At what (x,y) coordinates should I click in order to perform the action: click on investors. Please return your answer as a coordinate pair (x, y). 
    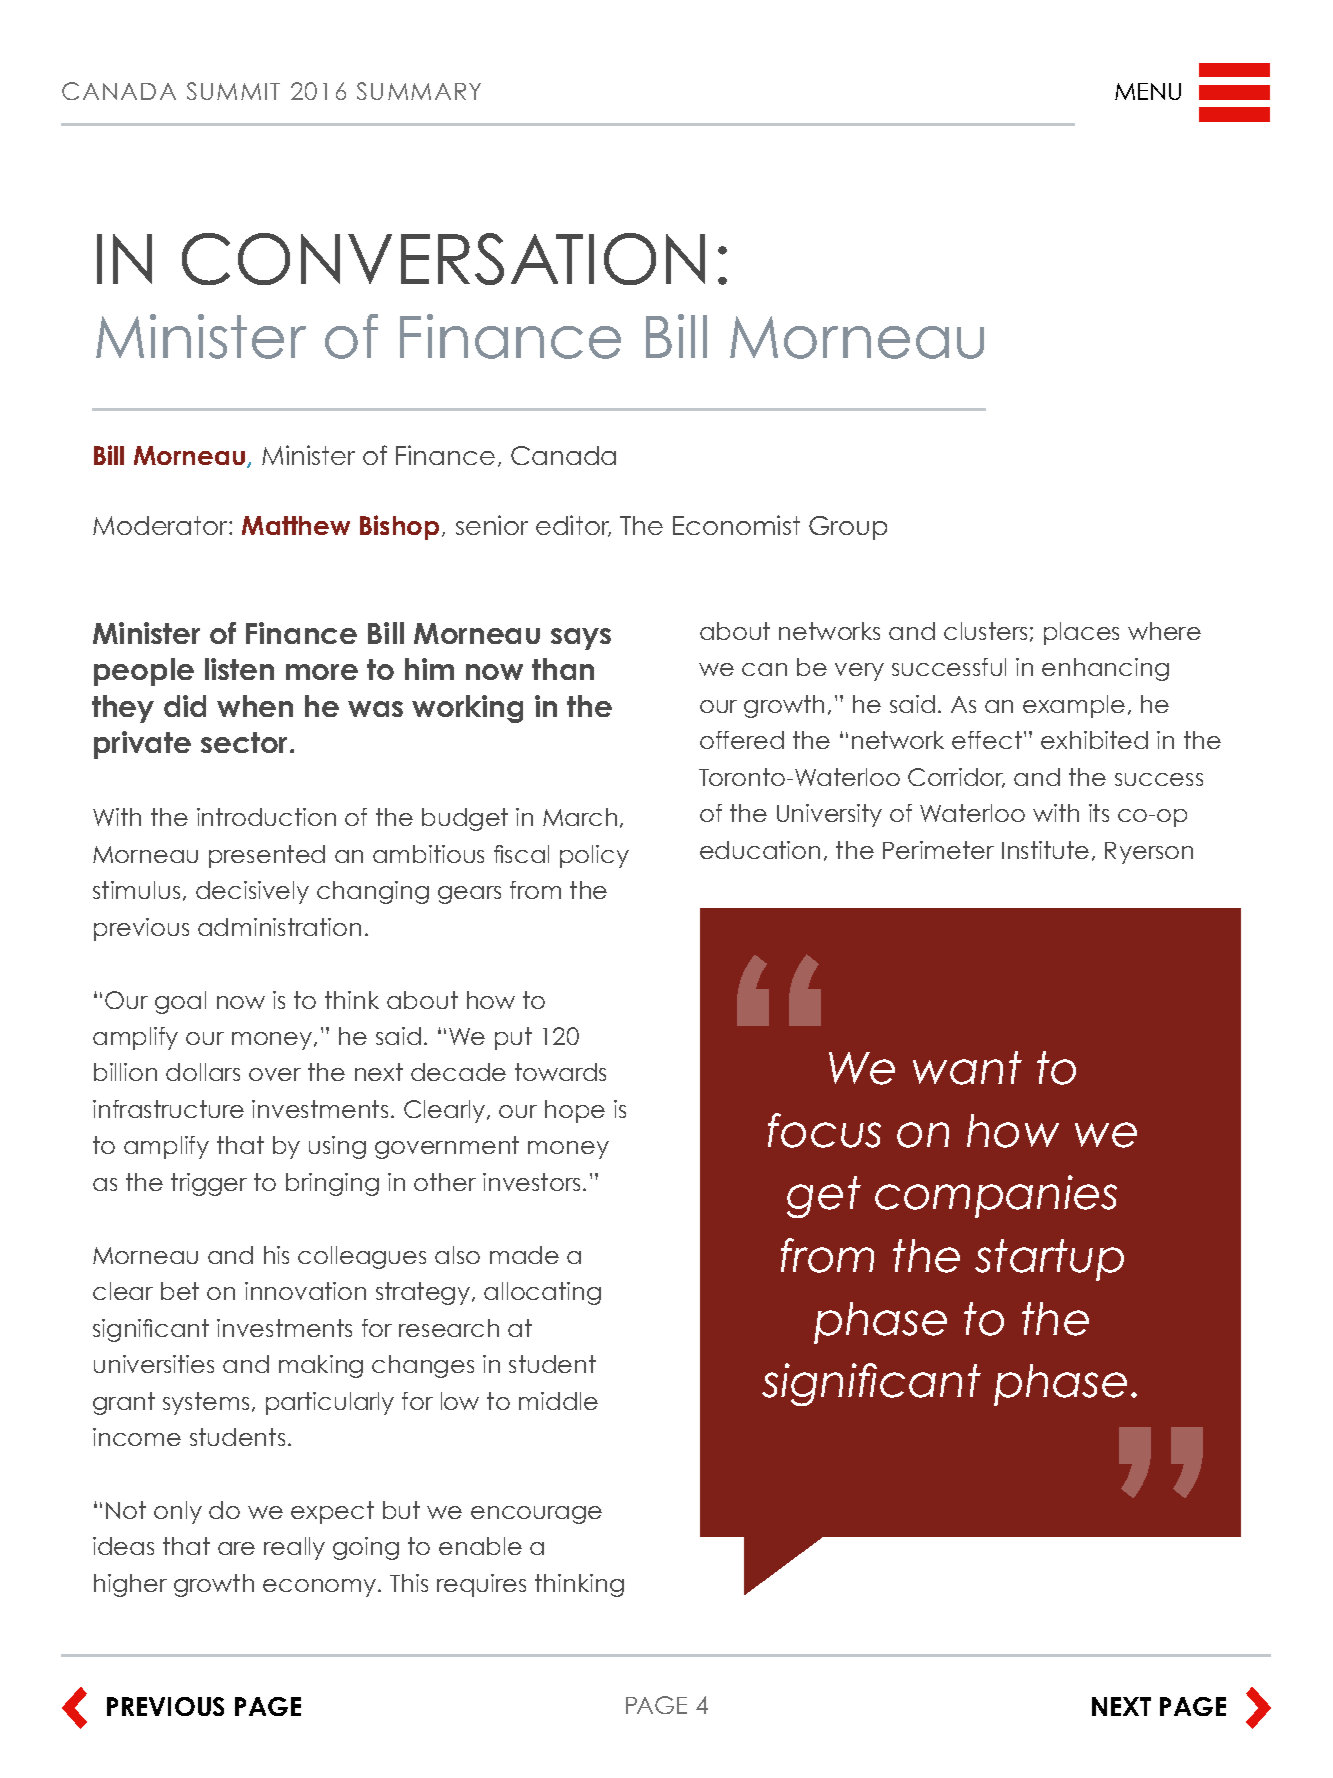
    Looking at the image, I should click on (531, 1182).
